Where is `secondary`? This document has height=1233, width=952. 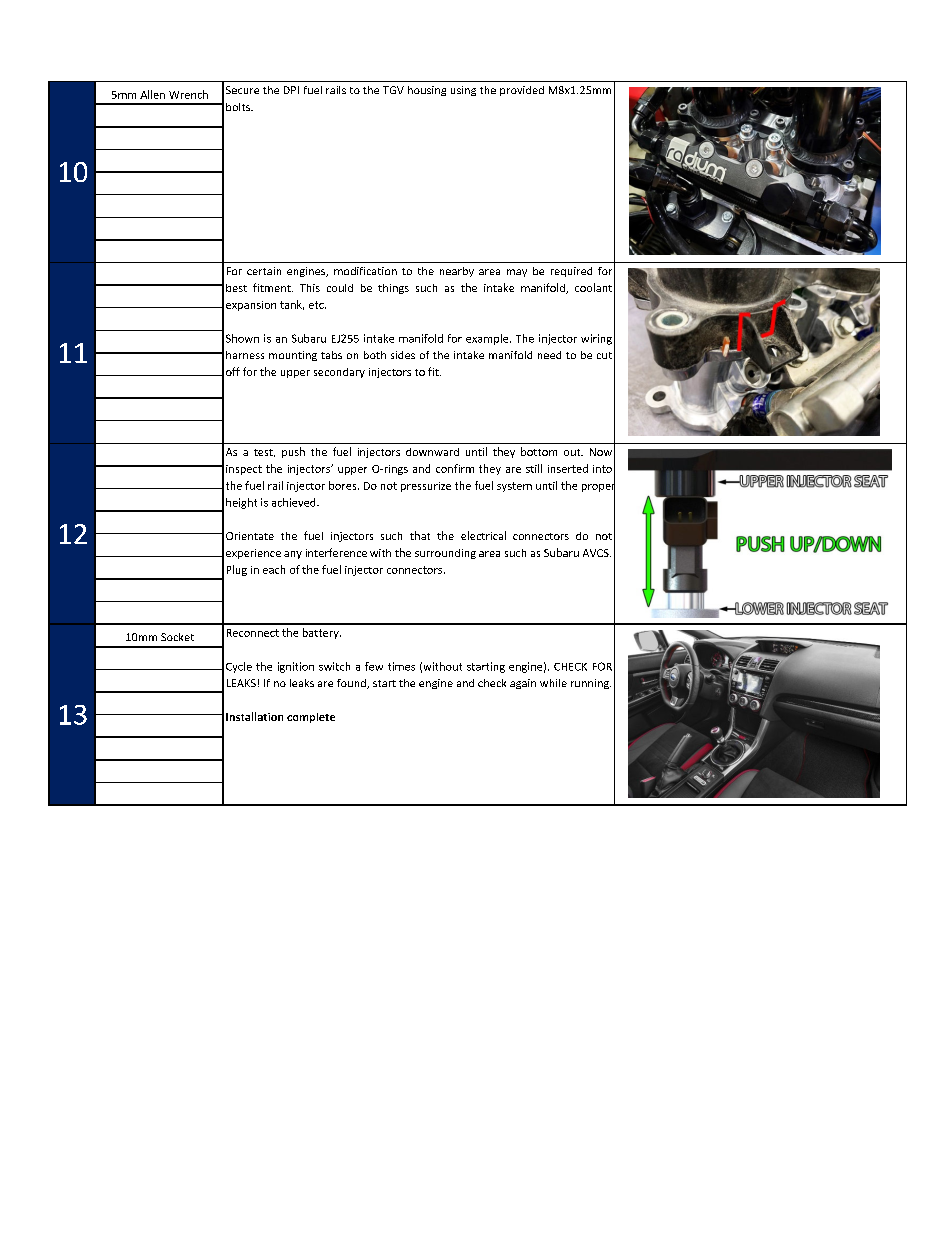 secondary is located at coordinates (339, 373).
